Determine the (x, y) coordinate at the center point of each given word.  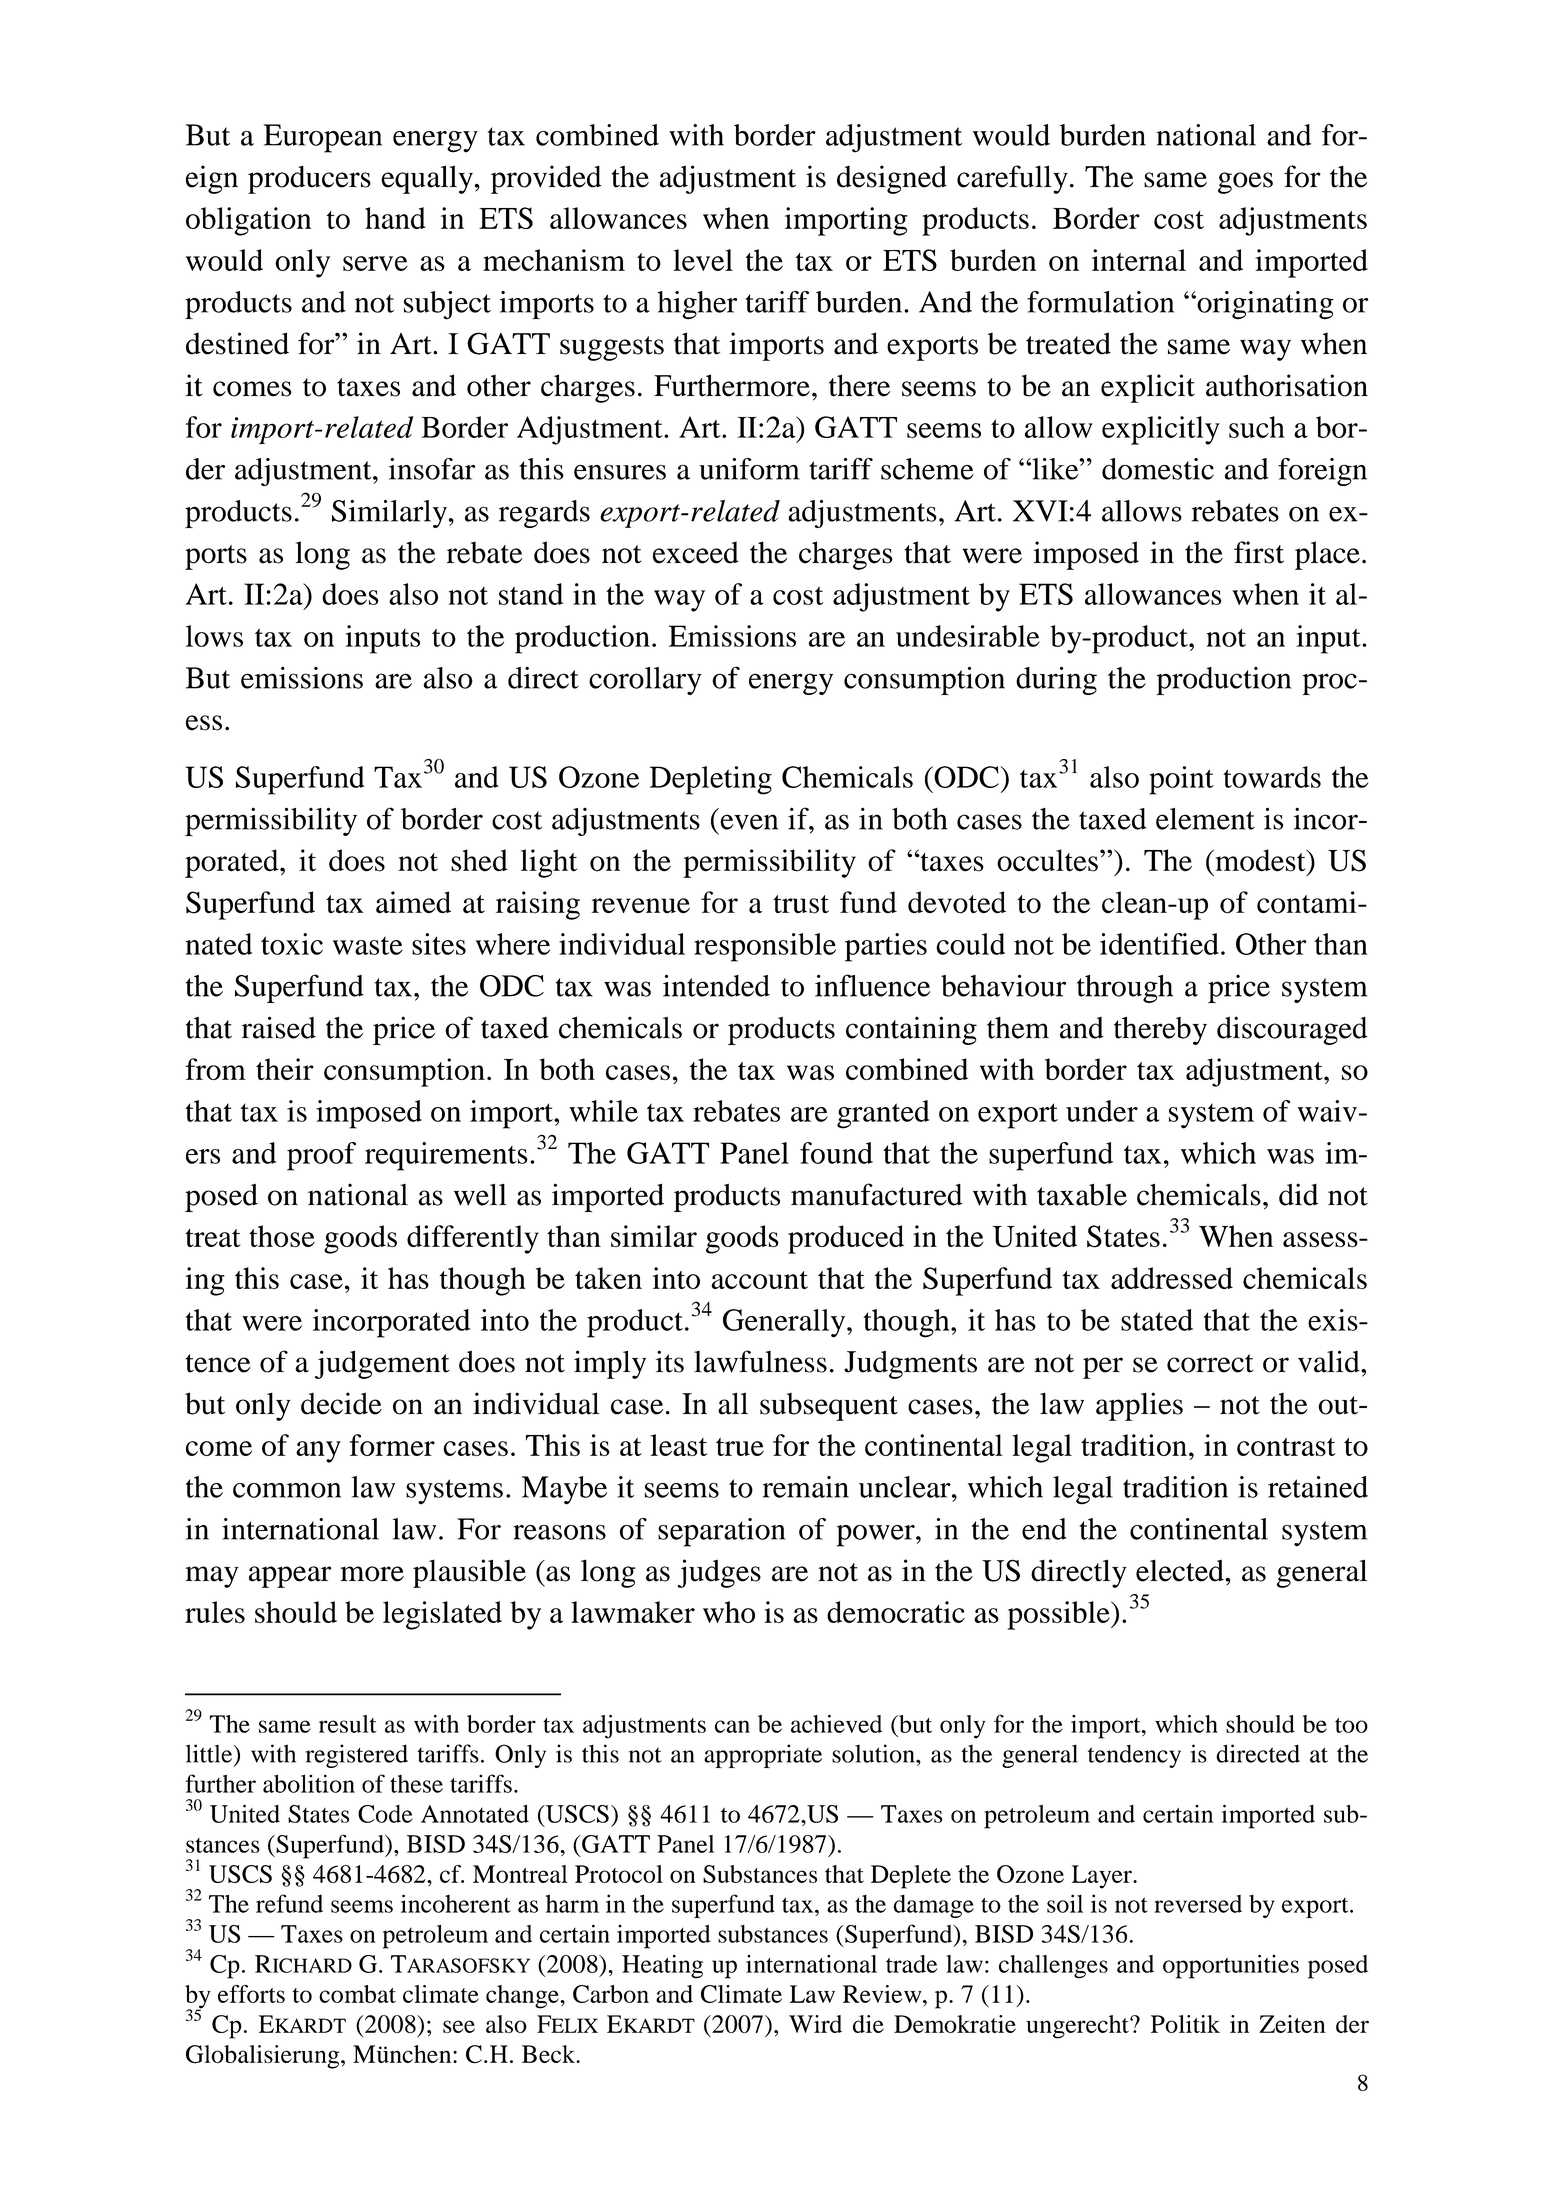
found (836, 1153)
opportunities (1231, 1966)
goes (1245, 183)
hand (395, 218)
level (703, 260)
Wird (815, 2024)
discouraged (1292, 1030)
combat (357, 1994)
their (285, 1069)
